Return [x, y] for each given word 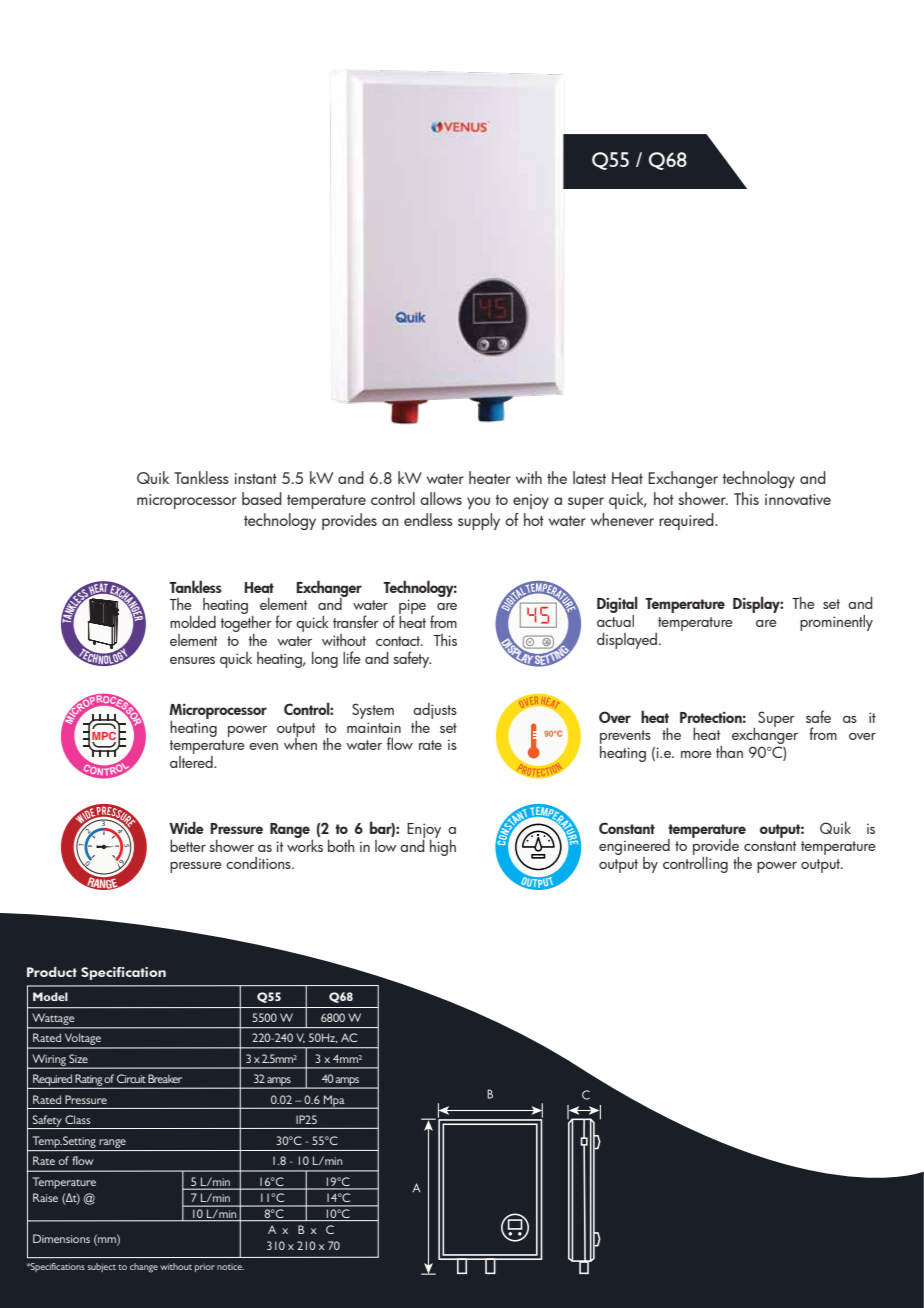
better [188, 846]
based [262, 498]
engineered [634, 848]
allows [441, 498]
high [443, 846]
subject [101, 1267]
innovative [798, 499]
